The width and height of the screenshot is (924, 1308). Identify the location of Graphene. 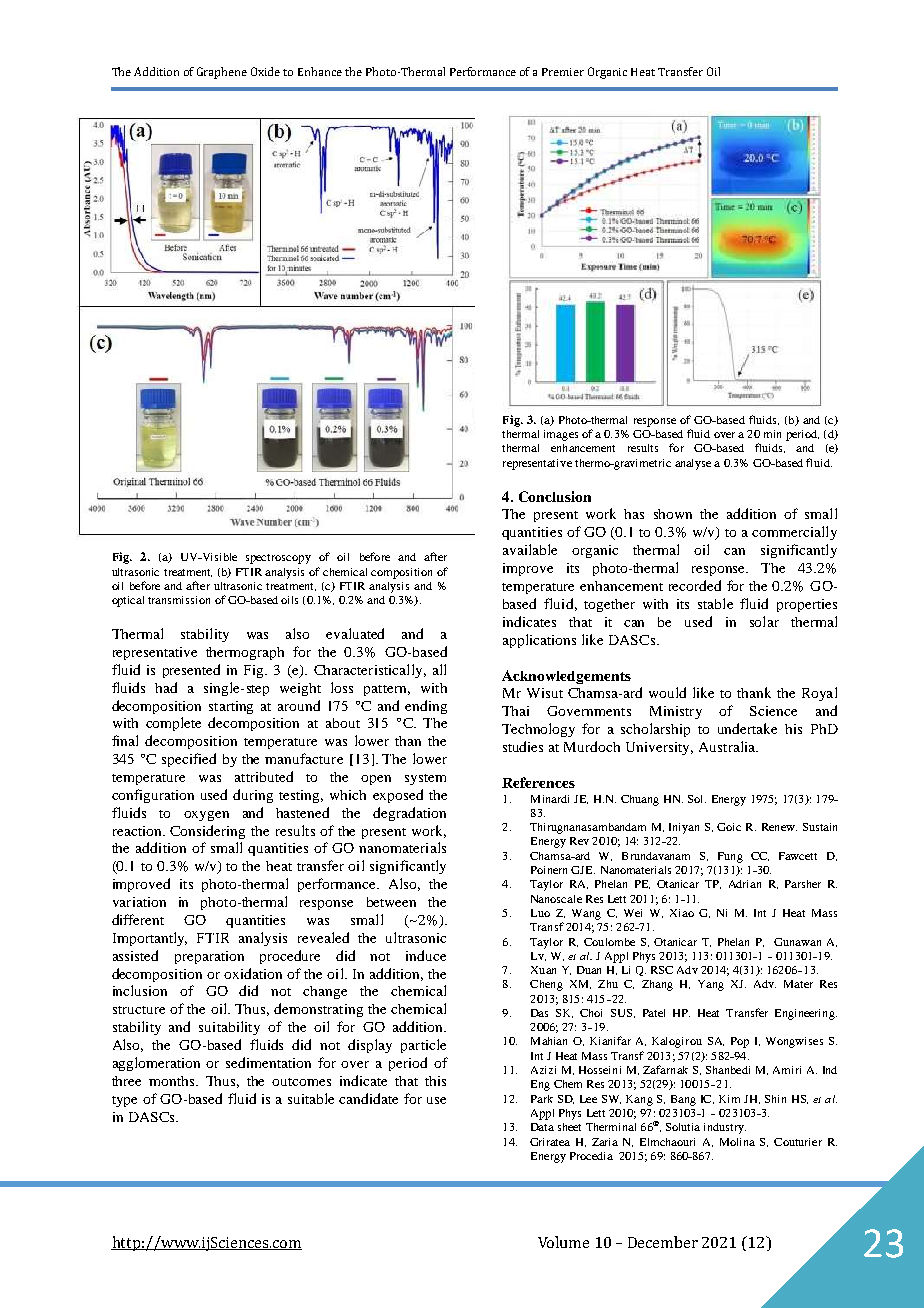
(222, 73).
